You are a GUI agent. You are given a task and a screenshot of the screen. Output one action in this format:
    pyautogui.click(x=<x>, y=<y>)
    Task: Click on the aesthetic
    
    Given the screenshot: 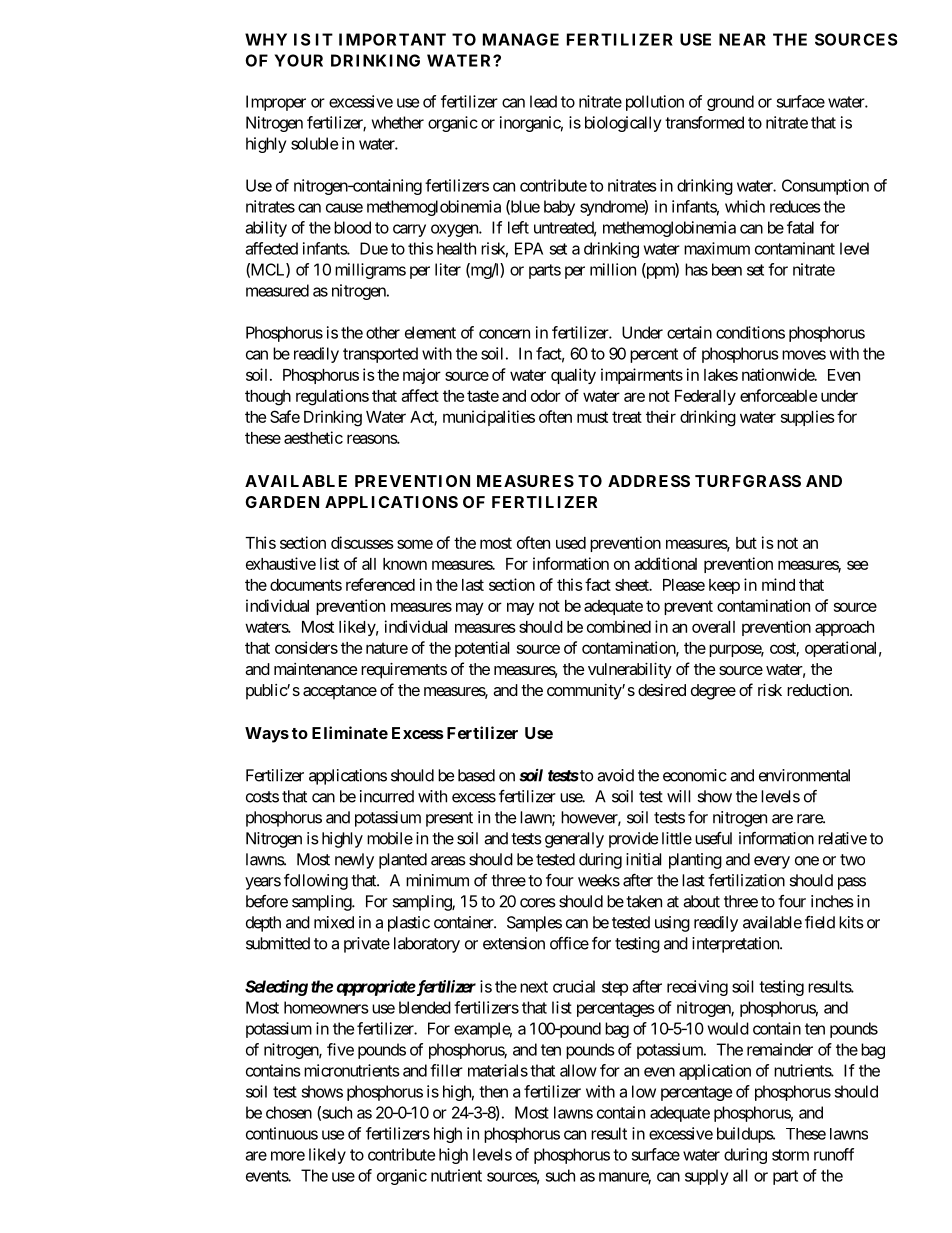 What is the action you would take?
    pyautogui.click(x=313, y=437)
